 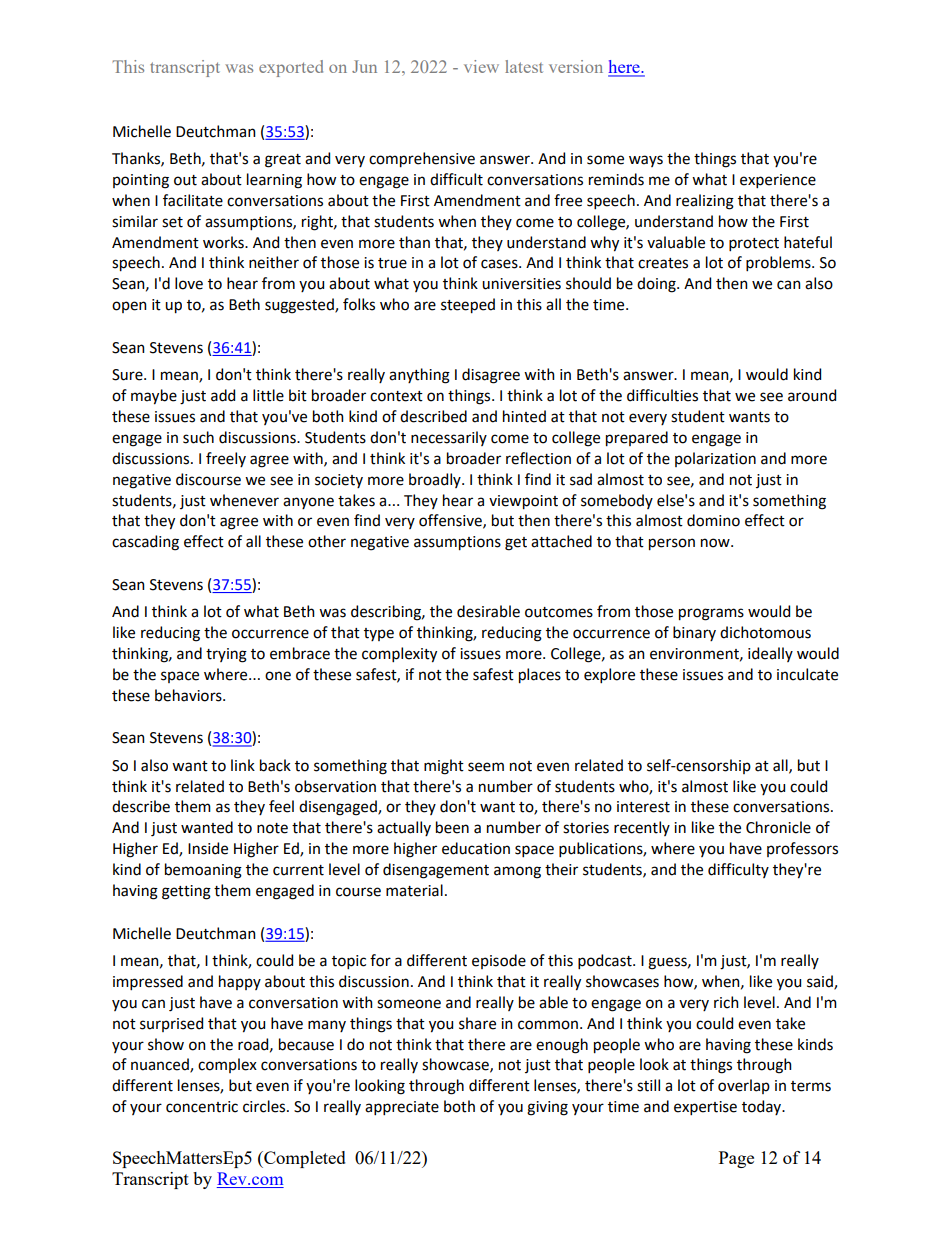 What do you see at coordinates (778, 827) in the screenshot?
I see `Chronicle` at bounding box center [778, 827].
